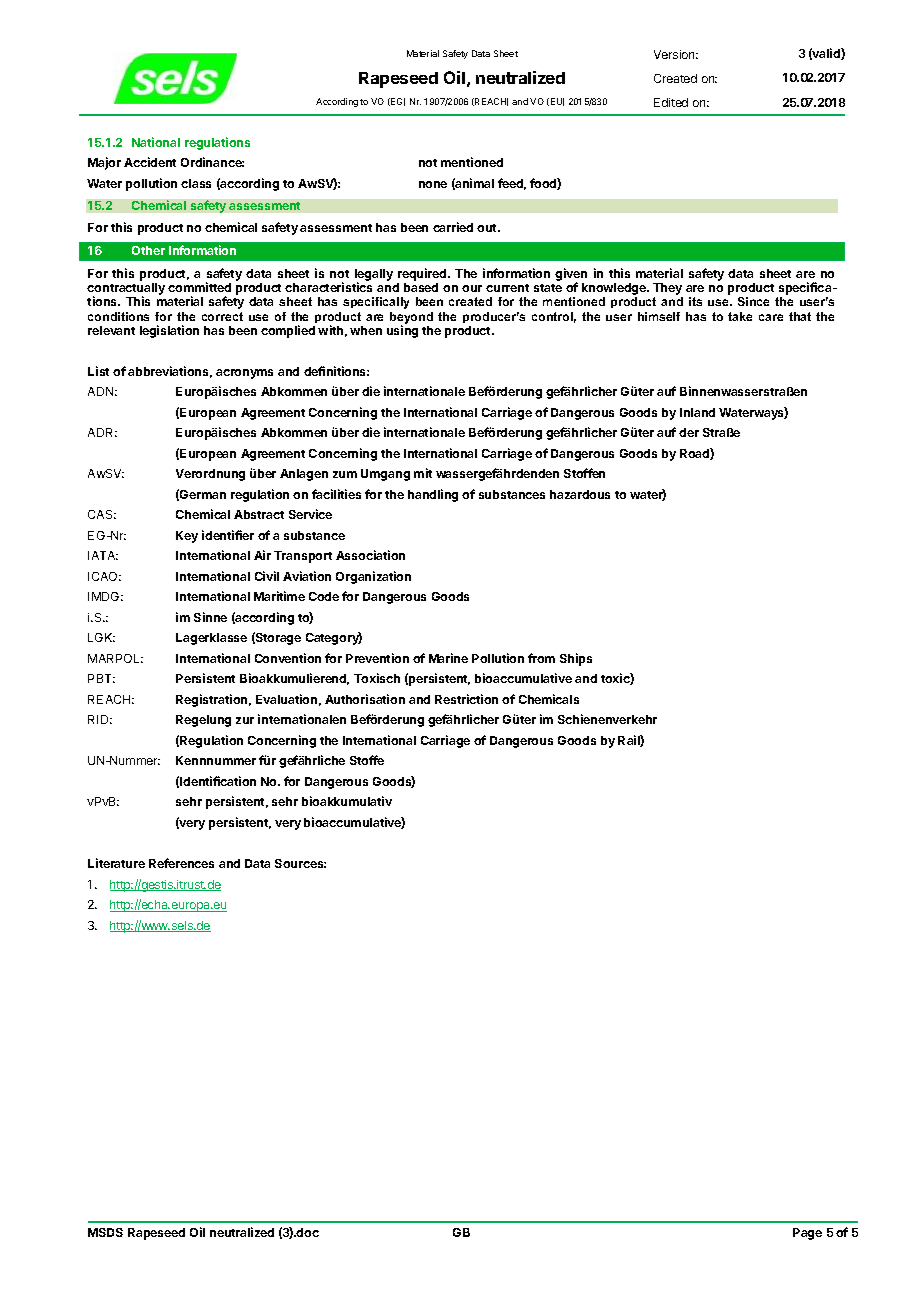 This page has height=1308, width=924. What do you see at coordinates (105, 1232) in the page?
I see `MSDS` at bounding box center [105, 1232].
